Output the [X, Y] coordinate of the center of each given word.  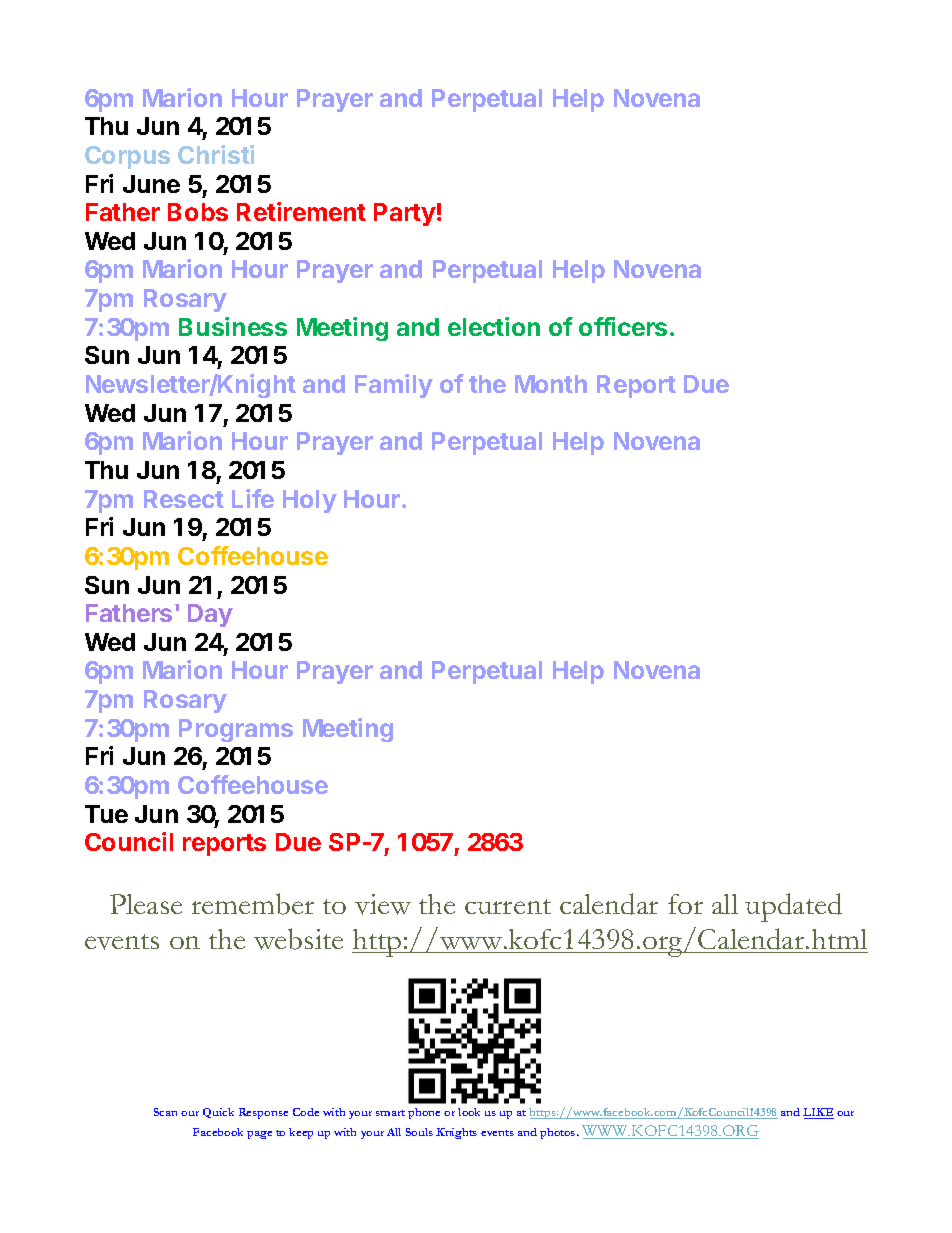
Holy [310, 501]
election [494, 326]
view [383, 904]
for [685, 904]
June [151, 184]
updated [793, 907]
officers [623, 326]
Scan [165, 1112]
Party [405, 214]
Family [394, 386]
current [508, 906]
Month [551, 384]
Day [210, 615]
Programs [236, 730]
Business [233, 326]
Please [146, 904]
